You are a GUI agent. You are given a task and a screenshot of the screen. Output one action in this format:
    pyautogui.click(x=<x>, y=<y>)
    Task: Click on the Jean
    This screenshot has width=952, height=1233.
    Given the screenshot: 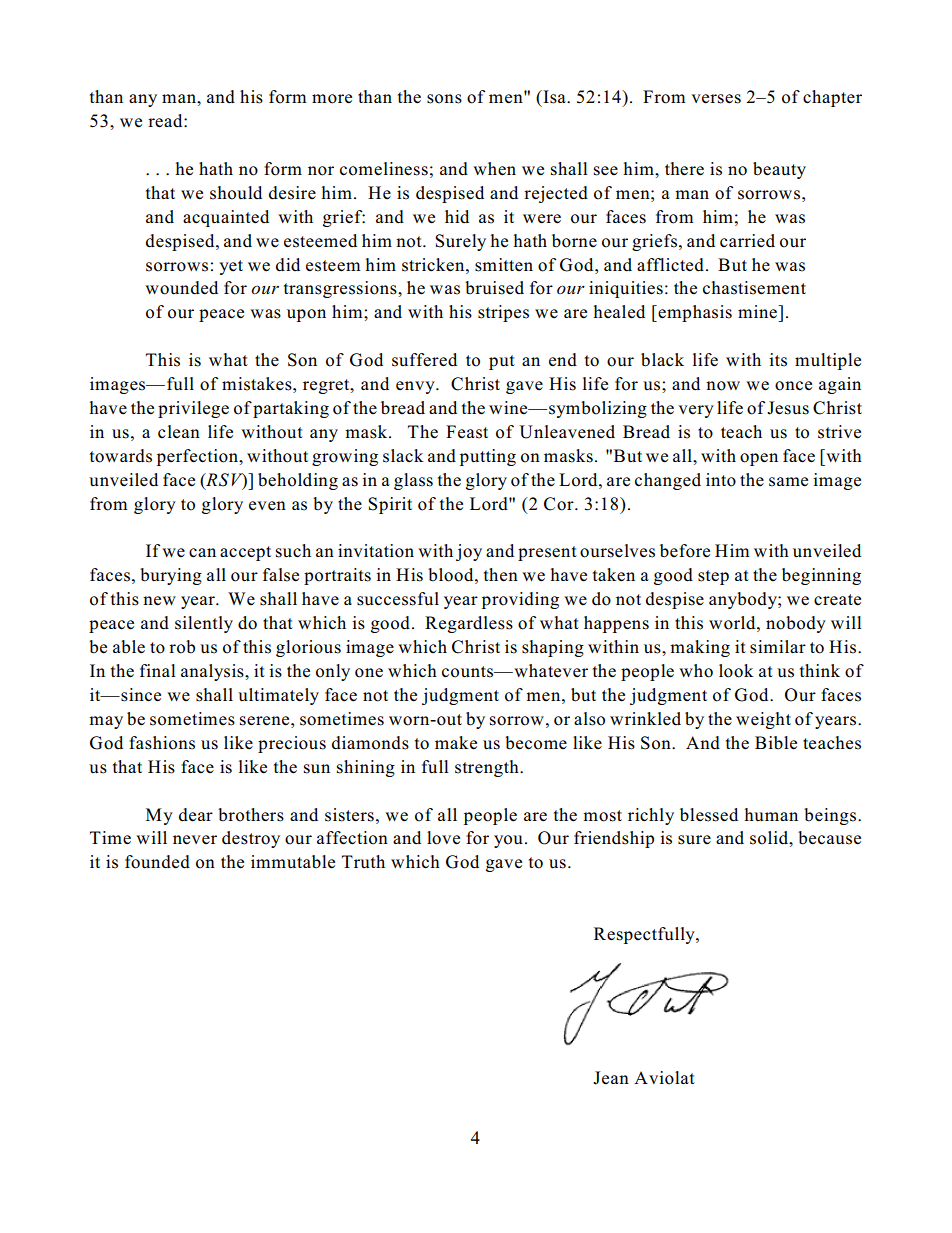 What is the action you would take?
    pyautogui.click(x=611, y=1078)
